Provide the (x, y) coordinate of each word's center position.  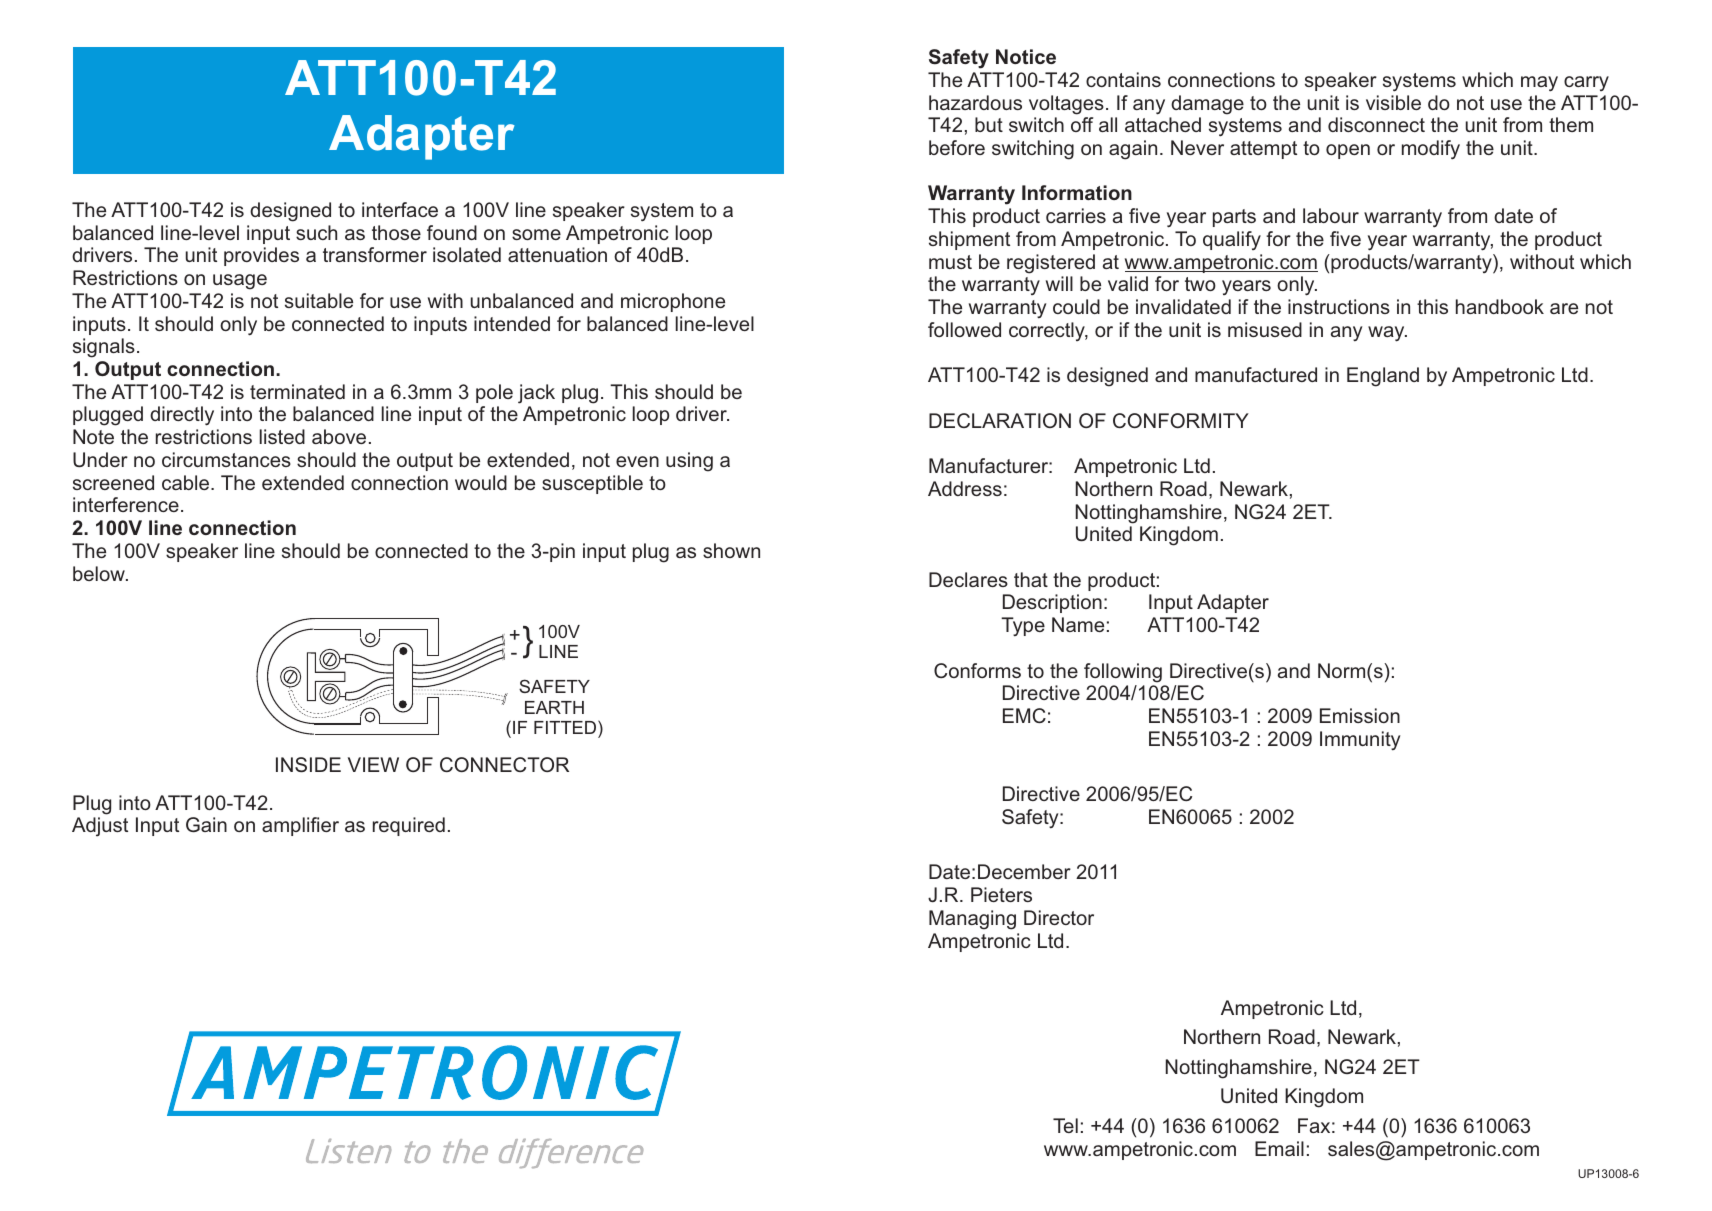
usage (240, 282)
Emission (1360, 715)
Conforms (977, 670)
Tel (1065, 1125)
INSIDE (308, 764)
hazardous (975, 102)
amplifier (300, 826)
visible (1393, 102)
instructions (1339, 306)
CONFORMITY (1181, 420)
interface (400, 209)
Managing (972, 920)
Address (965, 488)
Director (1059, 917)
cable (187, 482)
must (950, 262)
